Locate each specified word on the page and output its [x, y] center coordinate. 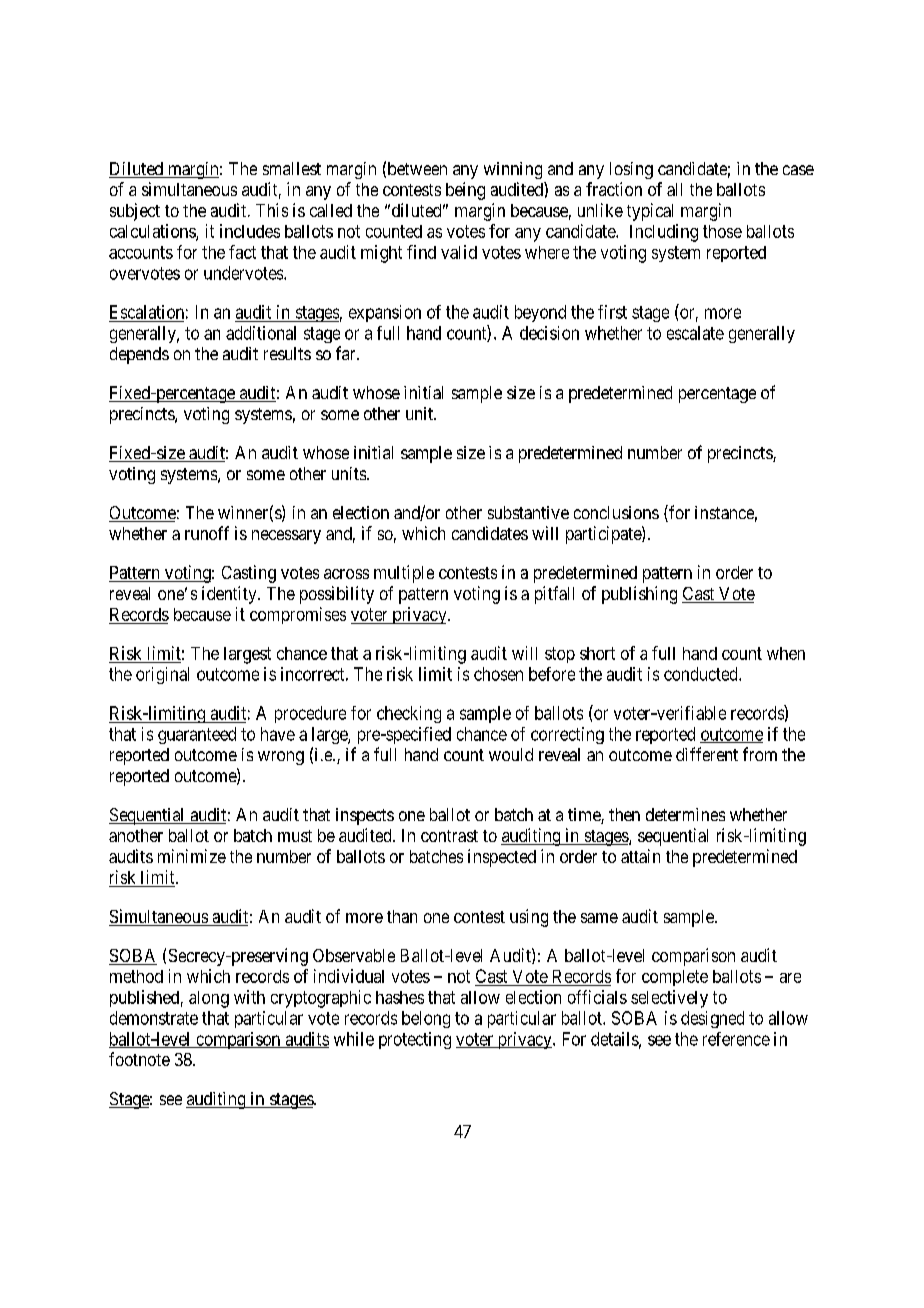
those [722, 231]
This [272, 210]
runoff [207, 533]
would [511, 754]
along [209, 999]
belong [426, 1019]
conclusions [616, 512]
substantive [528, 512]
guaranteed [197, 735]
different [707, 754]
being [465, 191]
